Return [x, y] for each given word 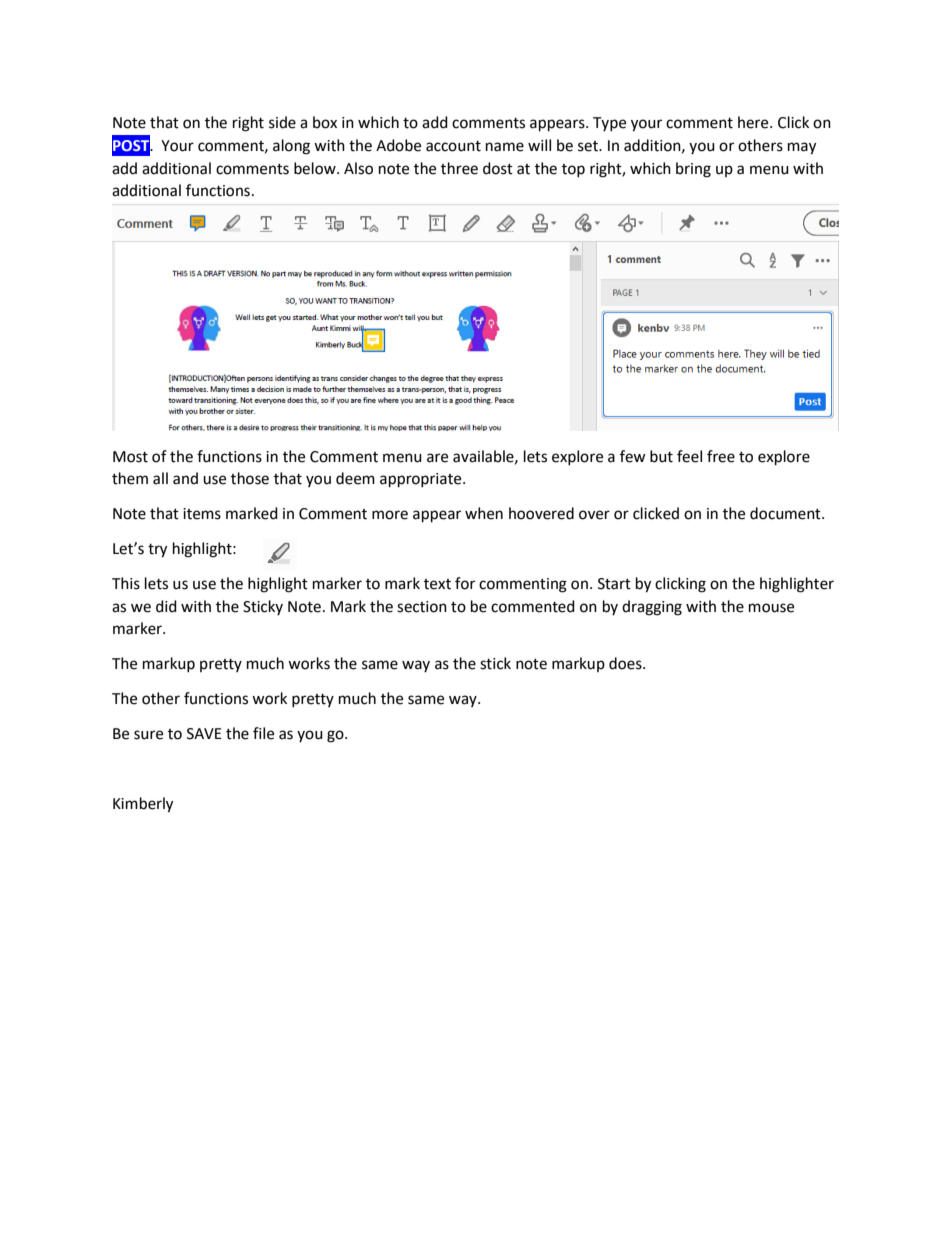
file [263, 733]
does [626, 663]
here [754, 122]
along [291, 147]
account [453, 146]
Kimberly [143, 805]
